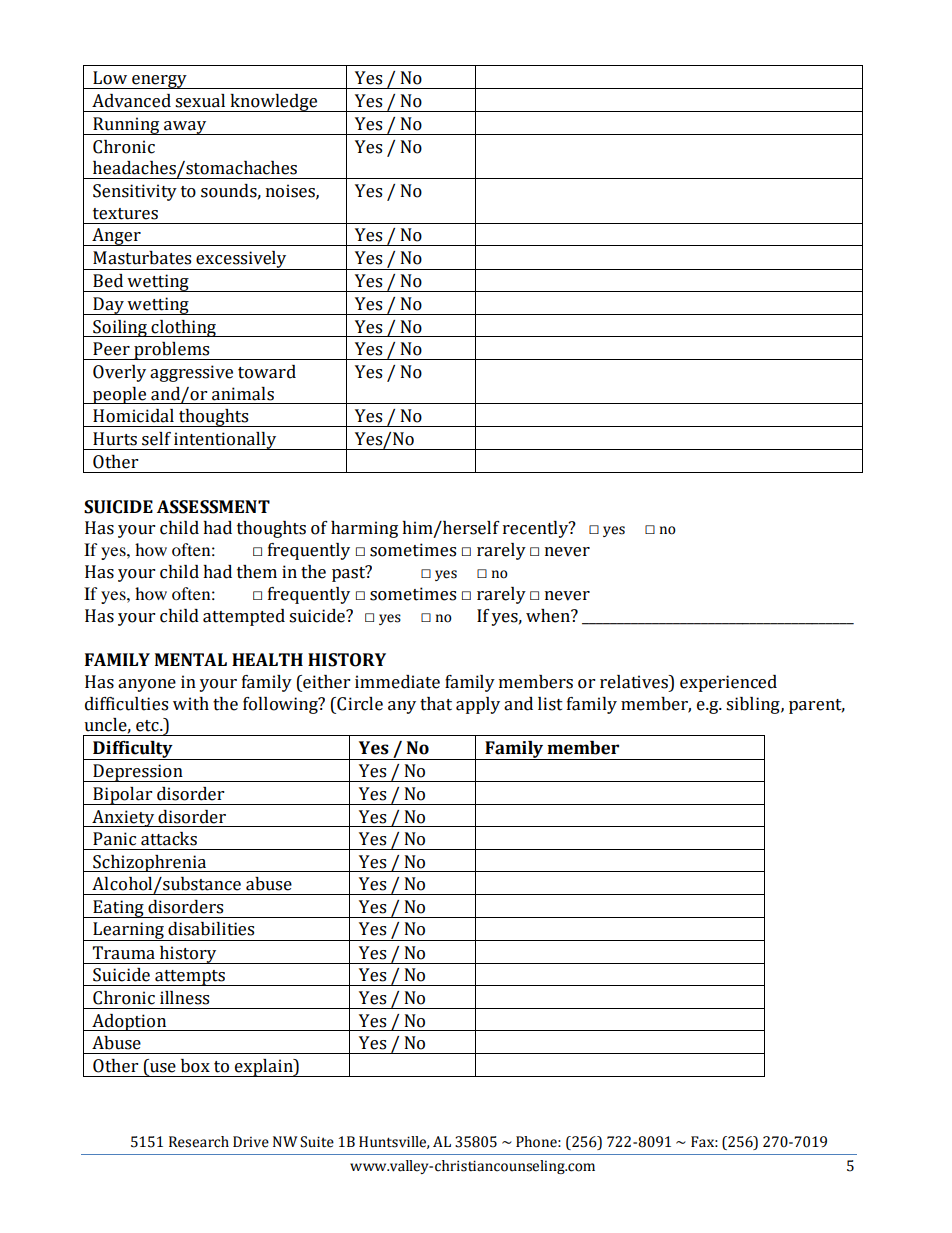  Describe the element at coordinates (317, 1142) in the document. I see `Suite` at that location.
